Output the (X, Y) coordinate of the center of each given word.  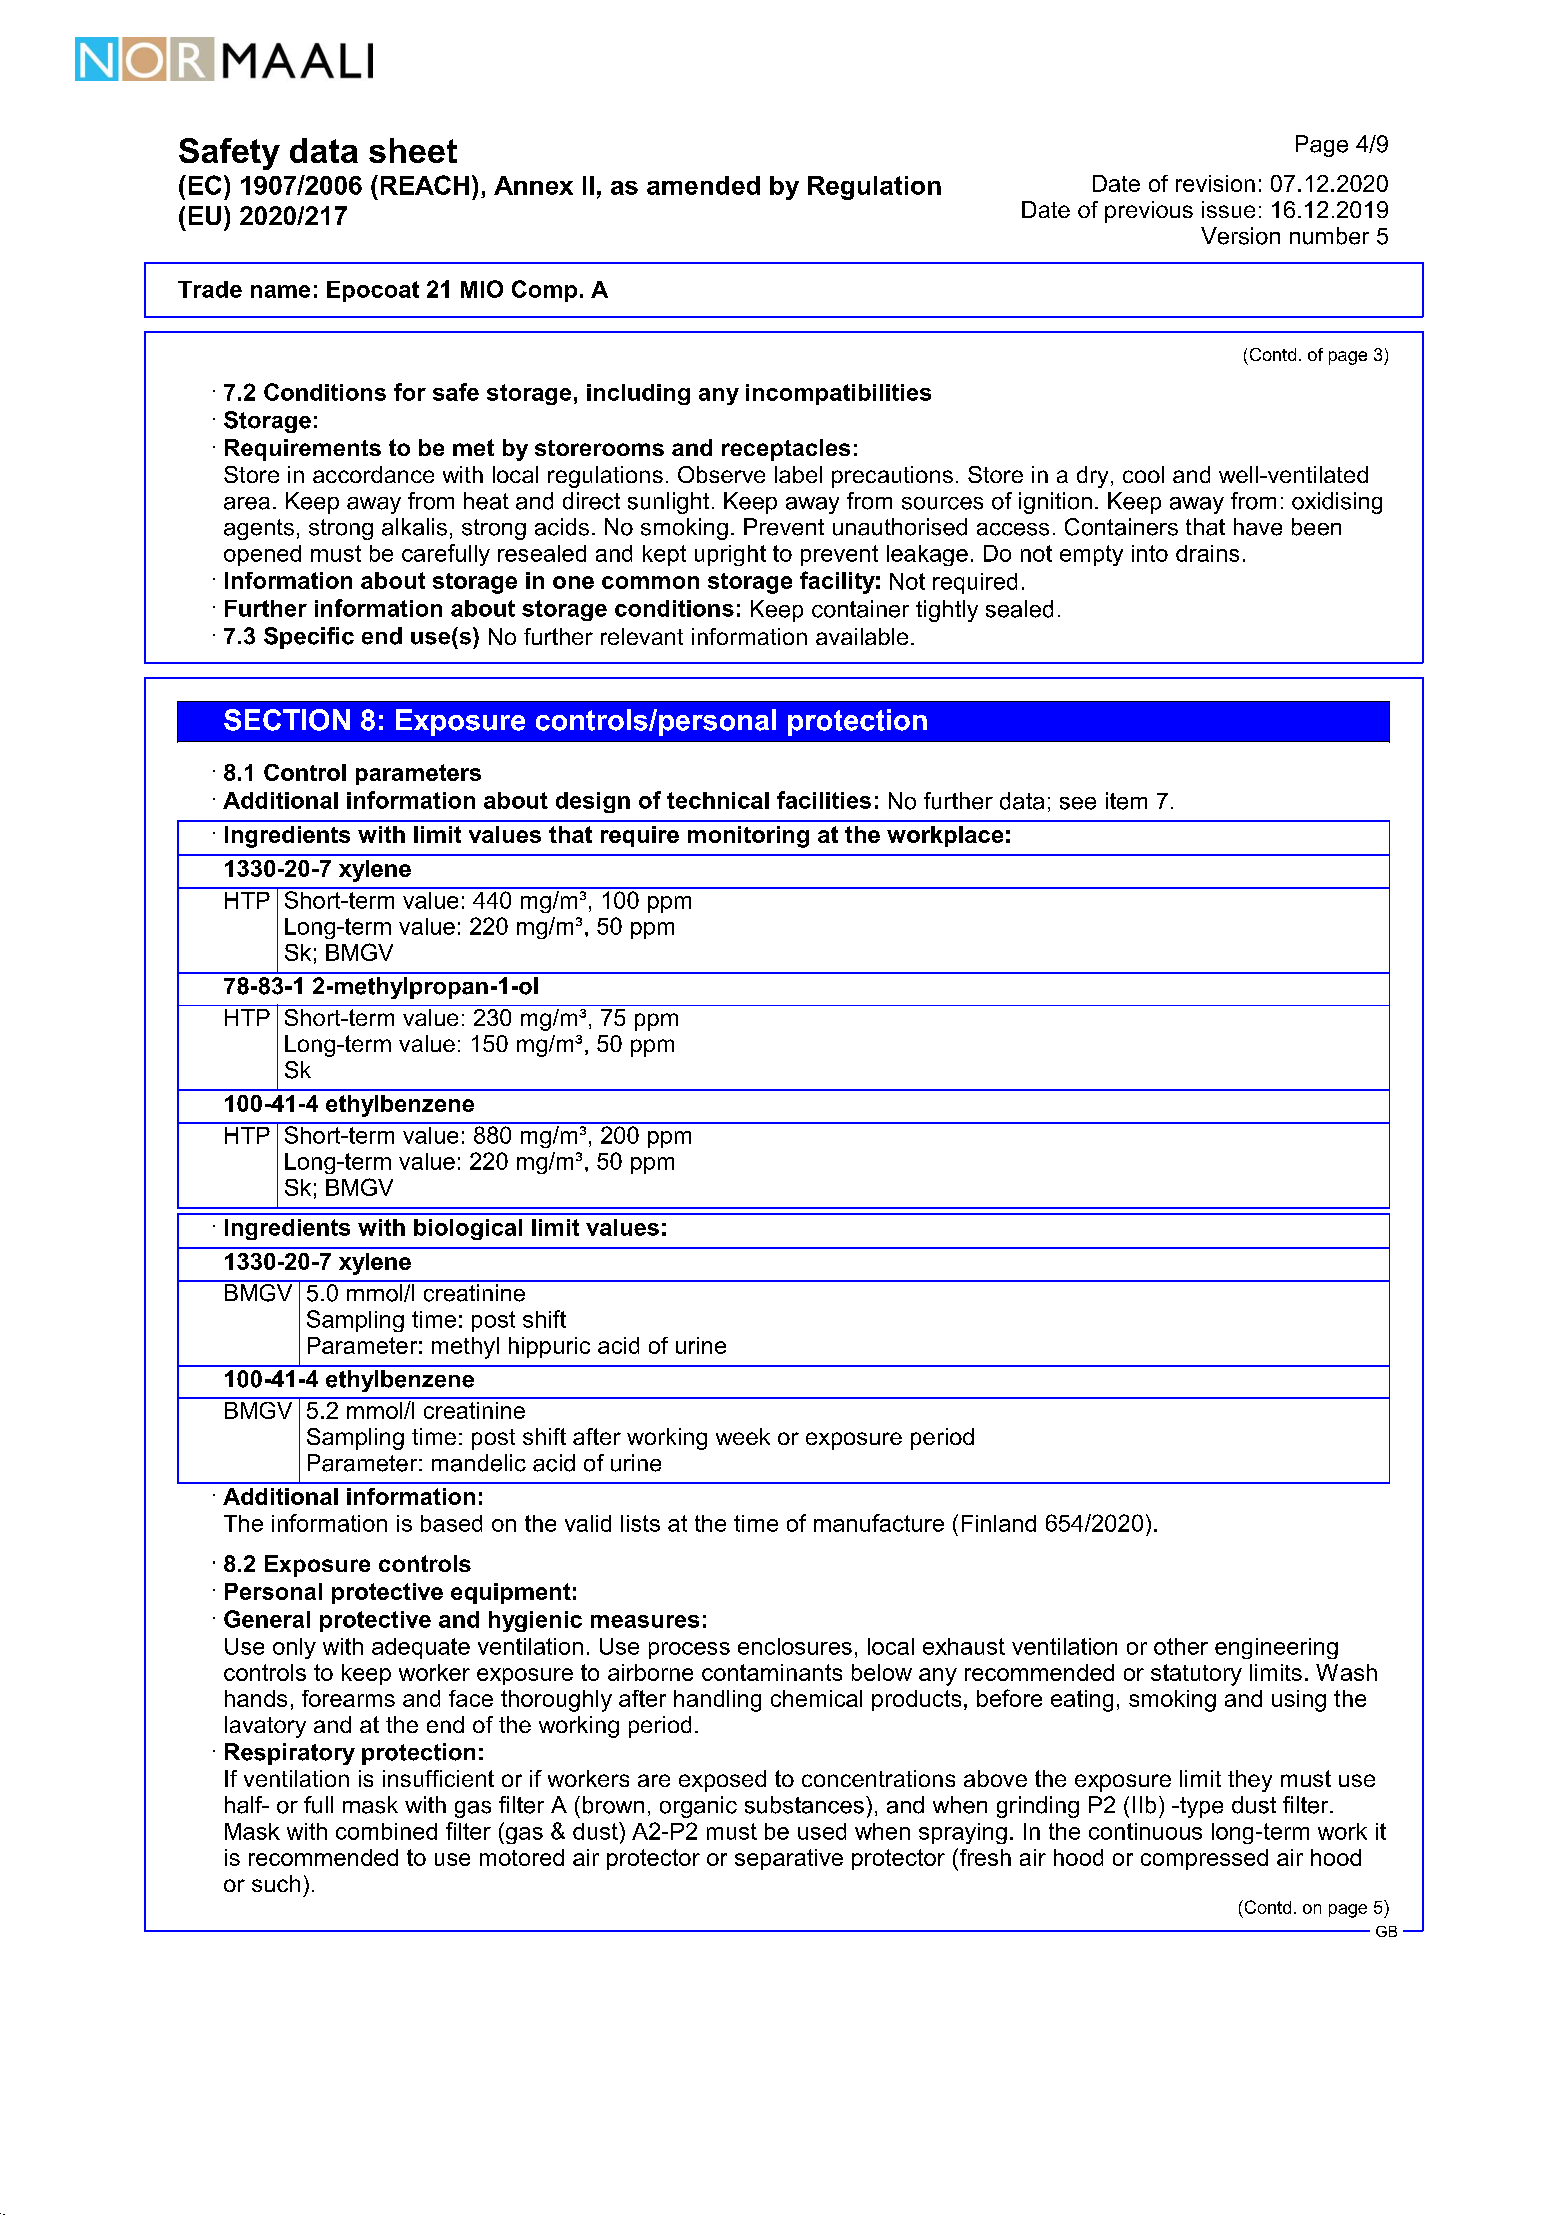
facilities (824, 800)
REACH (425, 185)
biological (468, 1229)
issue (1228, 209)
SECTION (287, 720)
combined (386, 1831)
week (743, 1436)
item (1126, 801)
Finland (999, 1523)
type (1200, 1807)
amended (703, 185)
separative (789, 1859)
